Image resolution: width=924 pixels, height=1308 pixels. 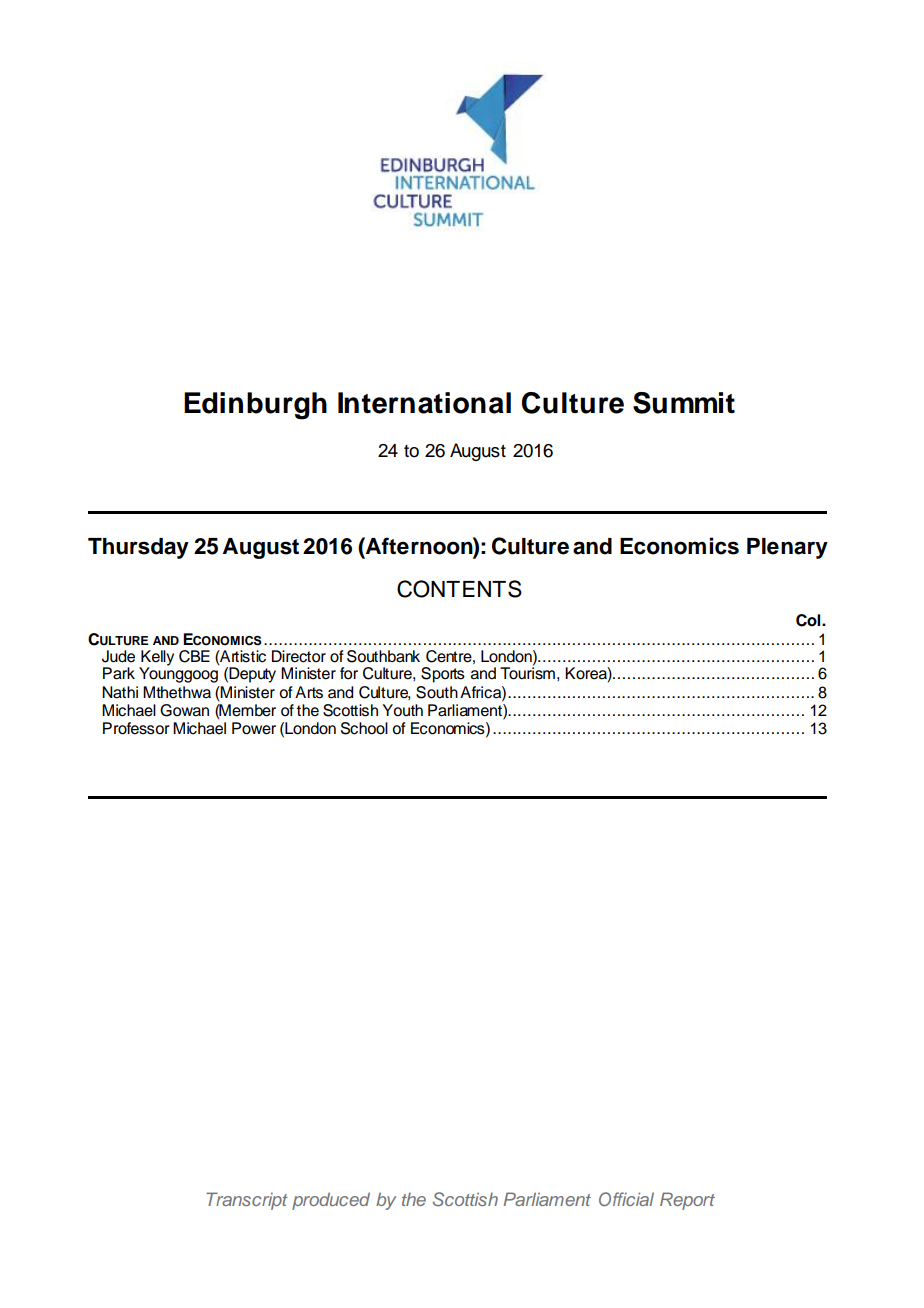 I want to click on Tourism, so click(x=527, y=672).
